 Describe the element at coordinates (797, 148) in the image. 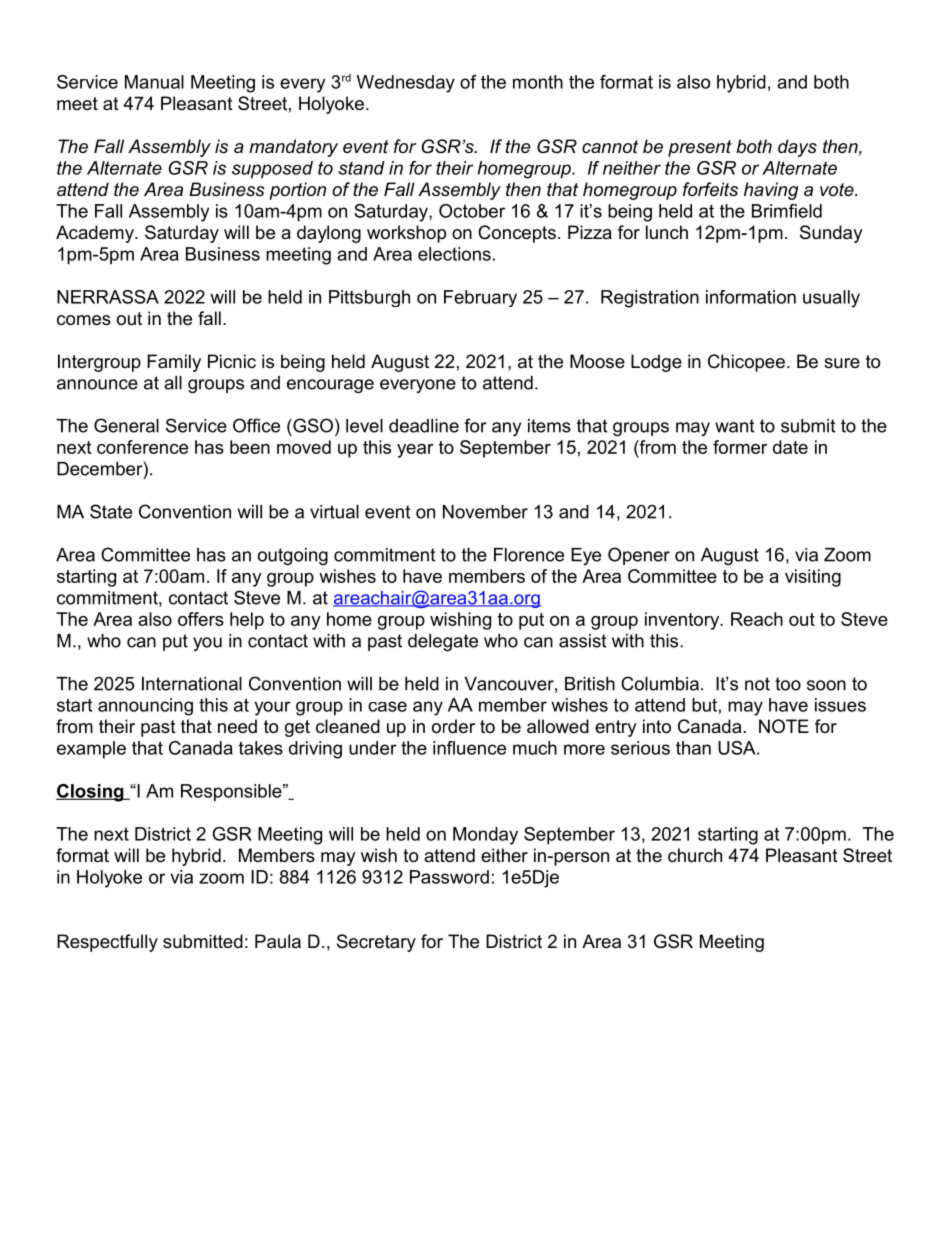

I see `days` at that location.
